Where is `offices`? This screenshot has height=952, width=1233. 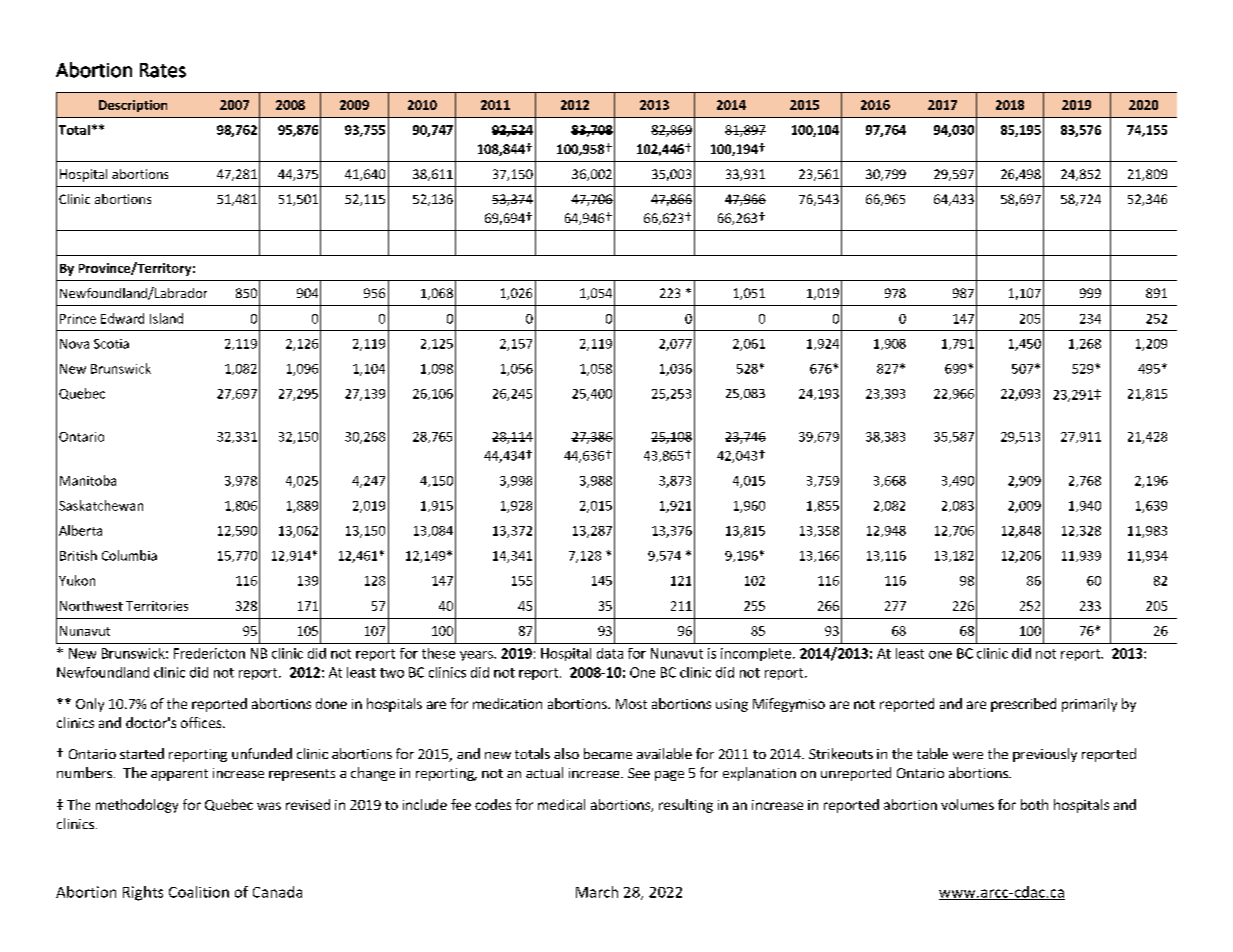
offices is located at coordinates (202, 722).
